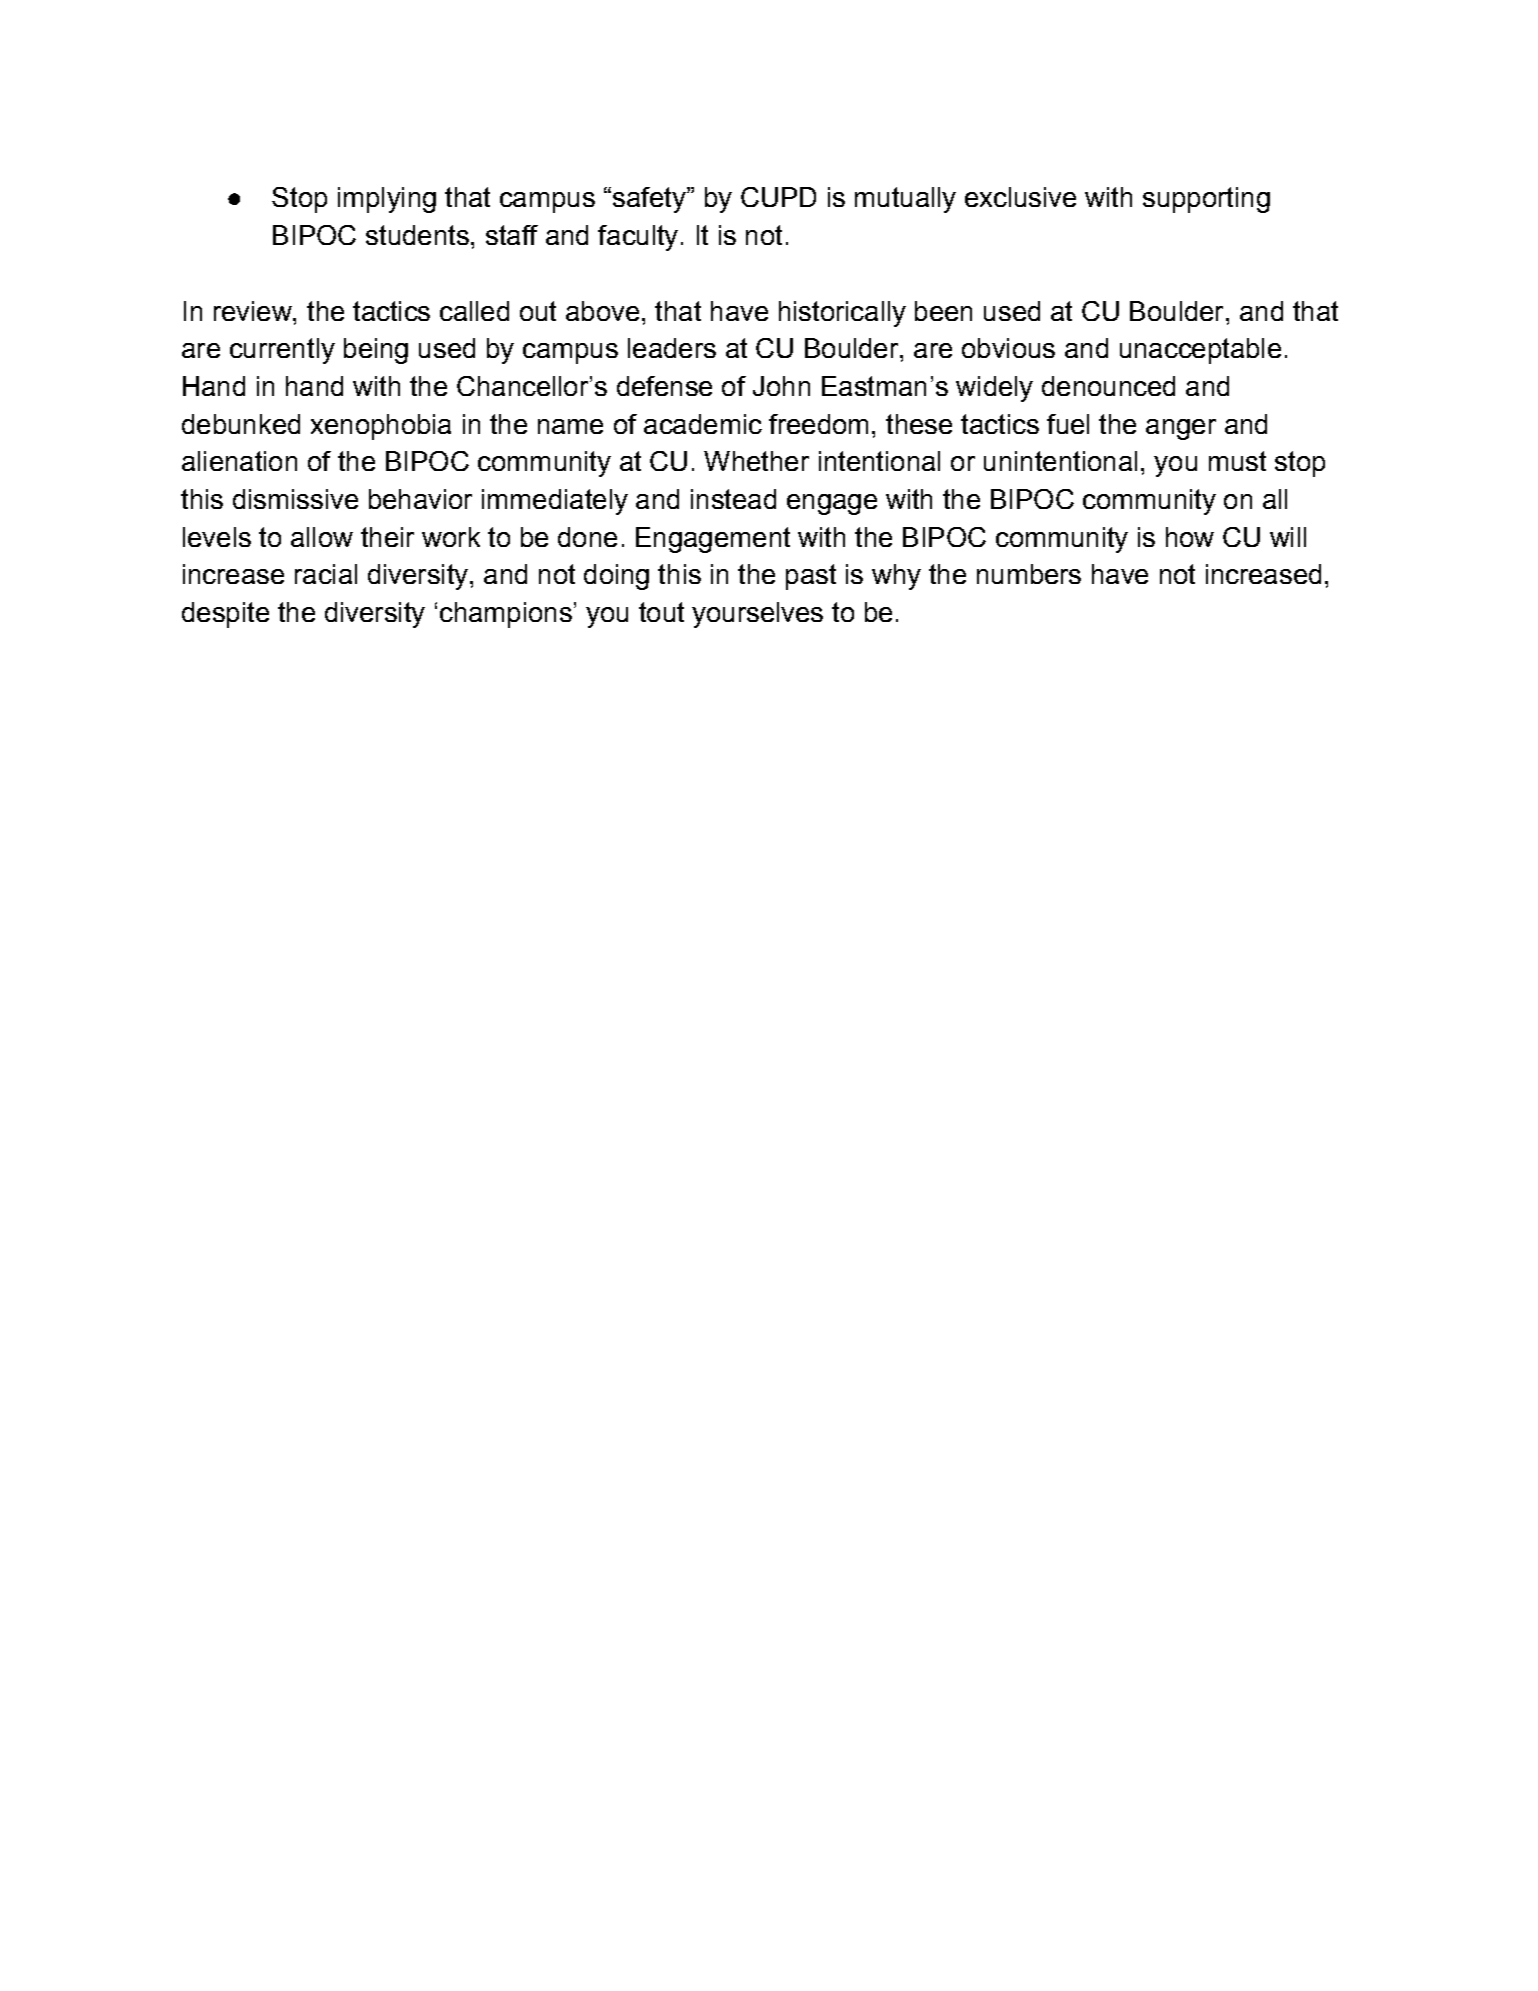 Image resolution: width=1538 pixels, height=1991 pixels. Describe the element at coordinates (650, 200) in the page. I see `safety` at that location.
